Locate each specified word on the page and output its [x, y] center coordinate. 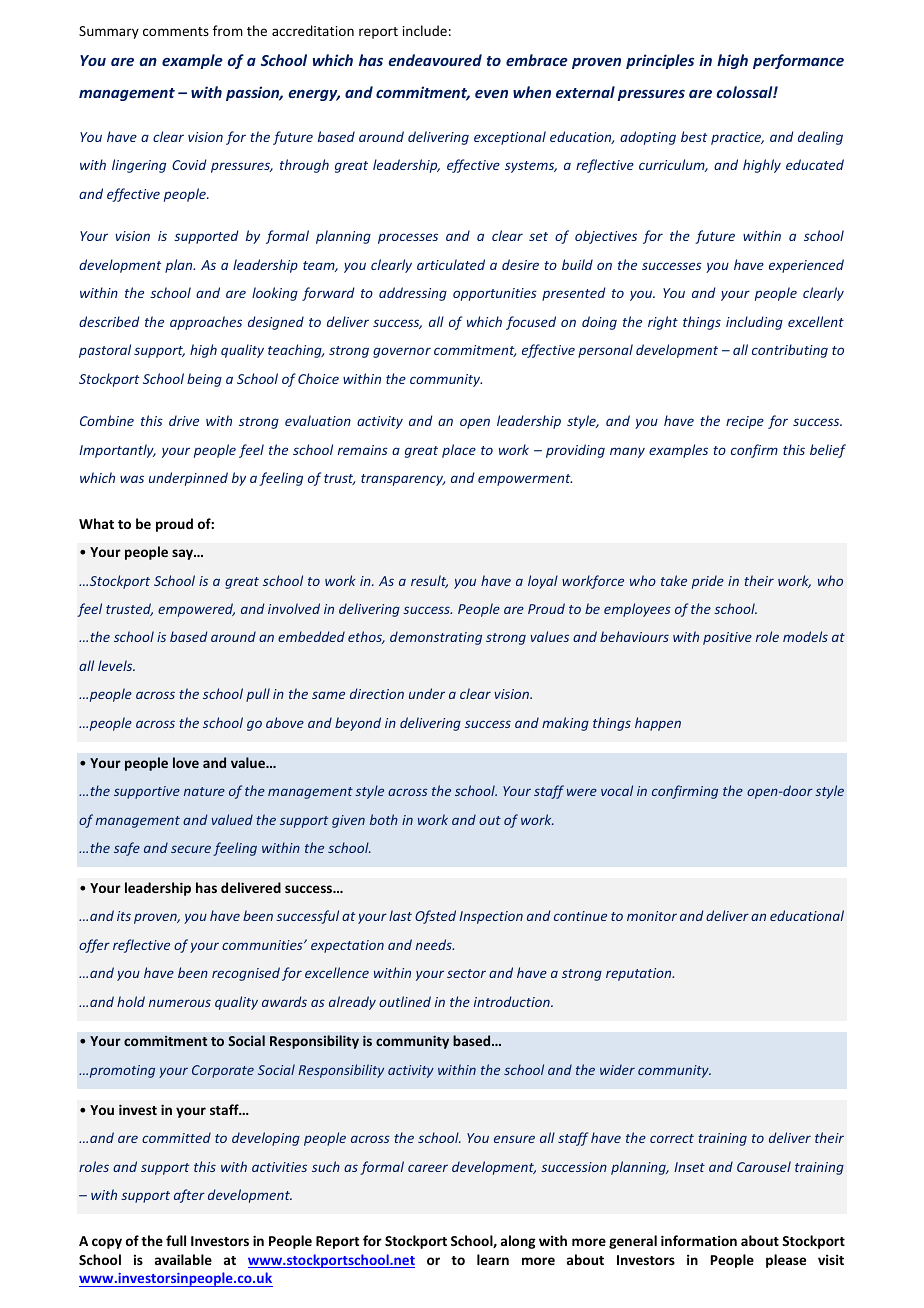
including [754, 323]
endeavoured [435, 60]
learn [493, 1259]
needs [435, 944]
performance [798, 61]
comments [176, 31]
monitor [652, 916]
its [124, 916]
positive [727, 638]
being [204, 380]
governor [402, 352]
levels [116, 665]
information [699, 1240]
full [176, 1240]
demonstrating [436, 638]
